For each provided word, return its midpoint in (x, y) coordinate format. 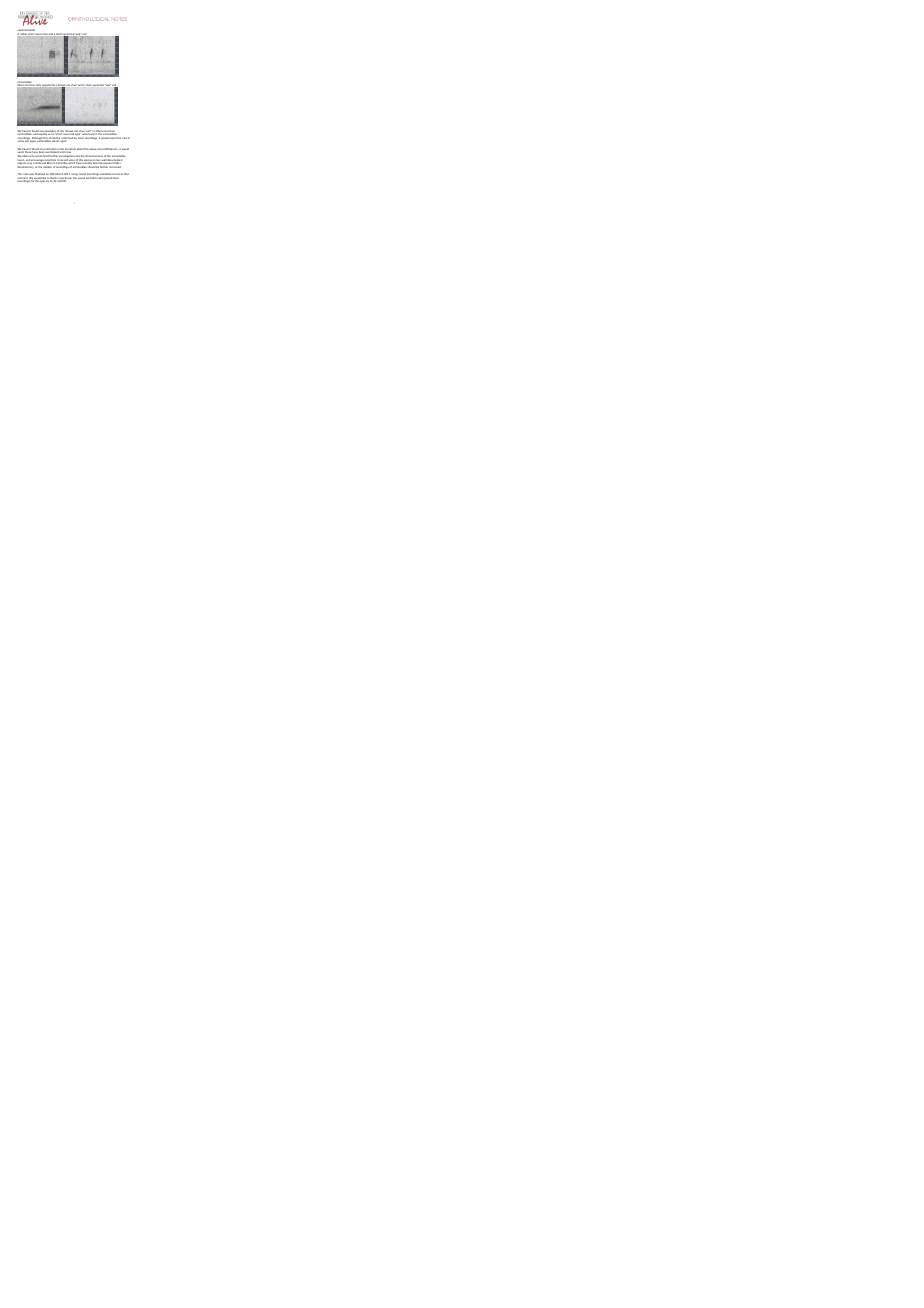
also (124, 138)
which (71, 163)
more (81, 138)
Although (37, 139)
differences (111, 149)
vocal (101, 149)
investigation (65, 156)
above (92, 149)
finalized (40, 175)
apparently (48, 85)
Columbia (61, 163)
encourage (37, 162)
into (78, 157)
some (21, 141)
